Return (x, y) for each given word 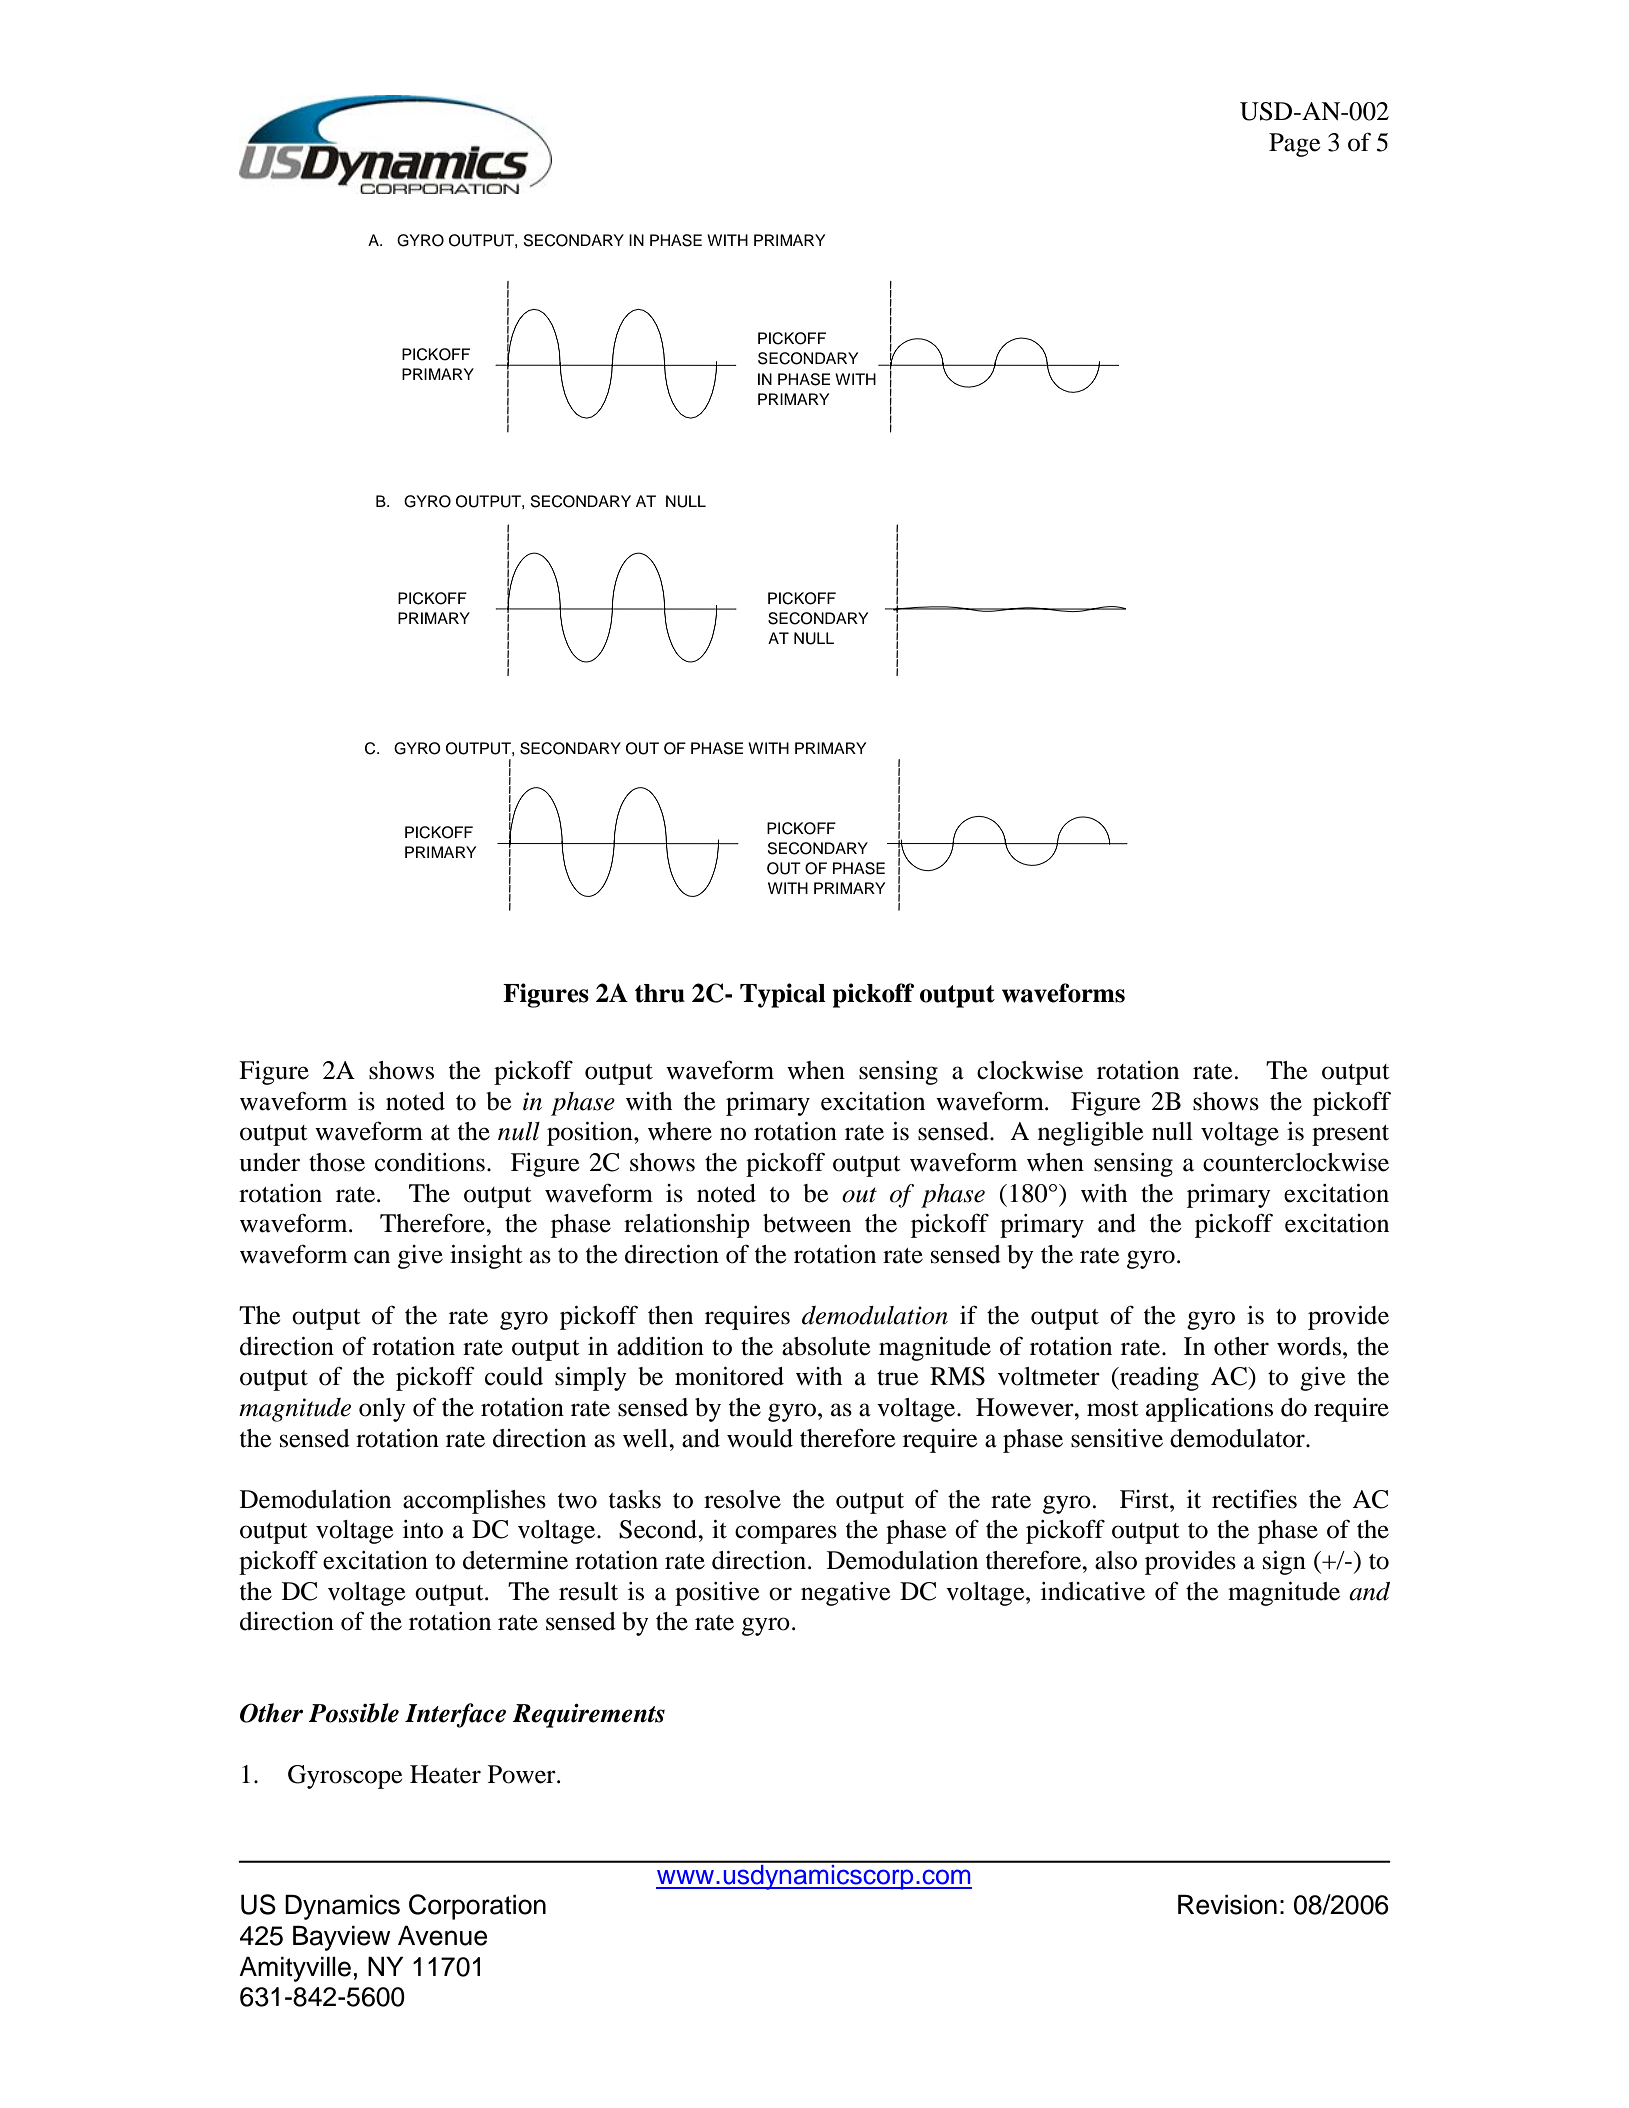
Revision (1227, 1905)
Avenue (442, 1936)
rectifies (1254, 1499)
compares (786, 1534)
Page (1294, 145)
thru (660, 993)
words (1309, 1346)
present (1350, 1135)
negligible (1090, 1134)
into (423, 1529)
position (591, 1134)
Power (523, 1774)
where (680, 1131)
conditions (430, 1162)
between (807, 1223)
